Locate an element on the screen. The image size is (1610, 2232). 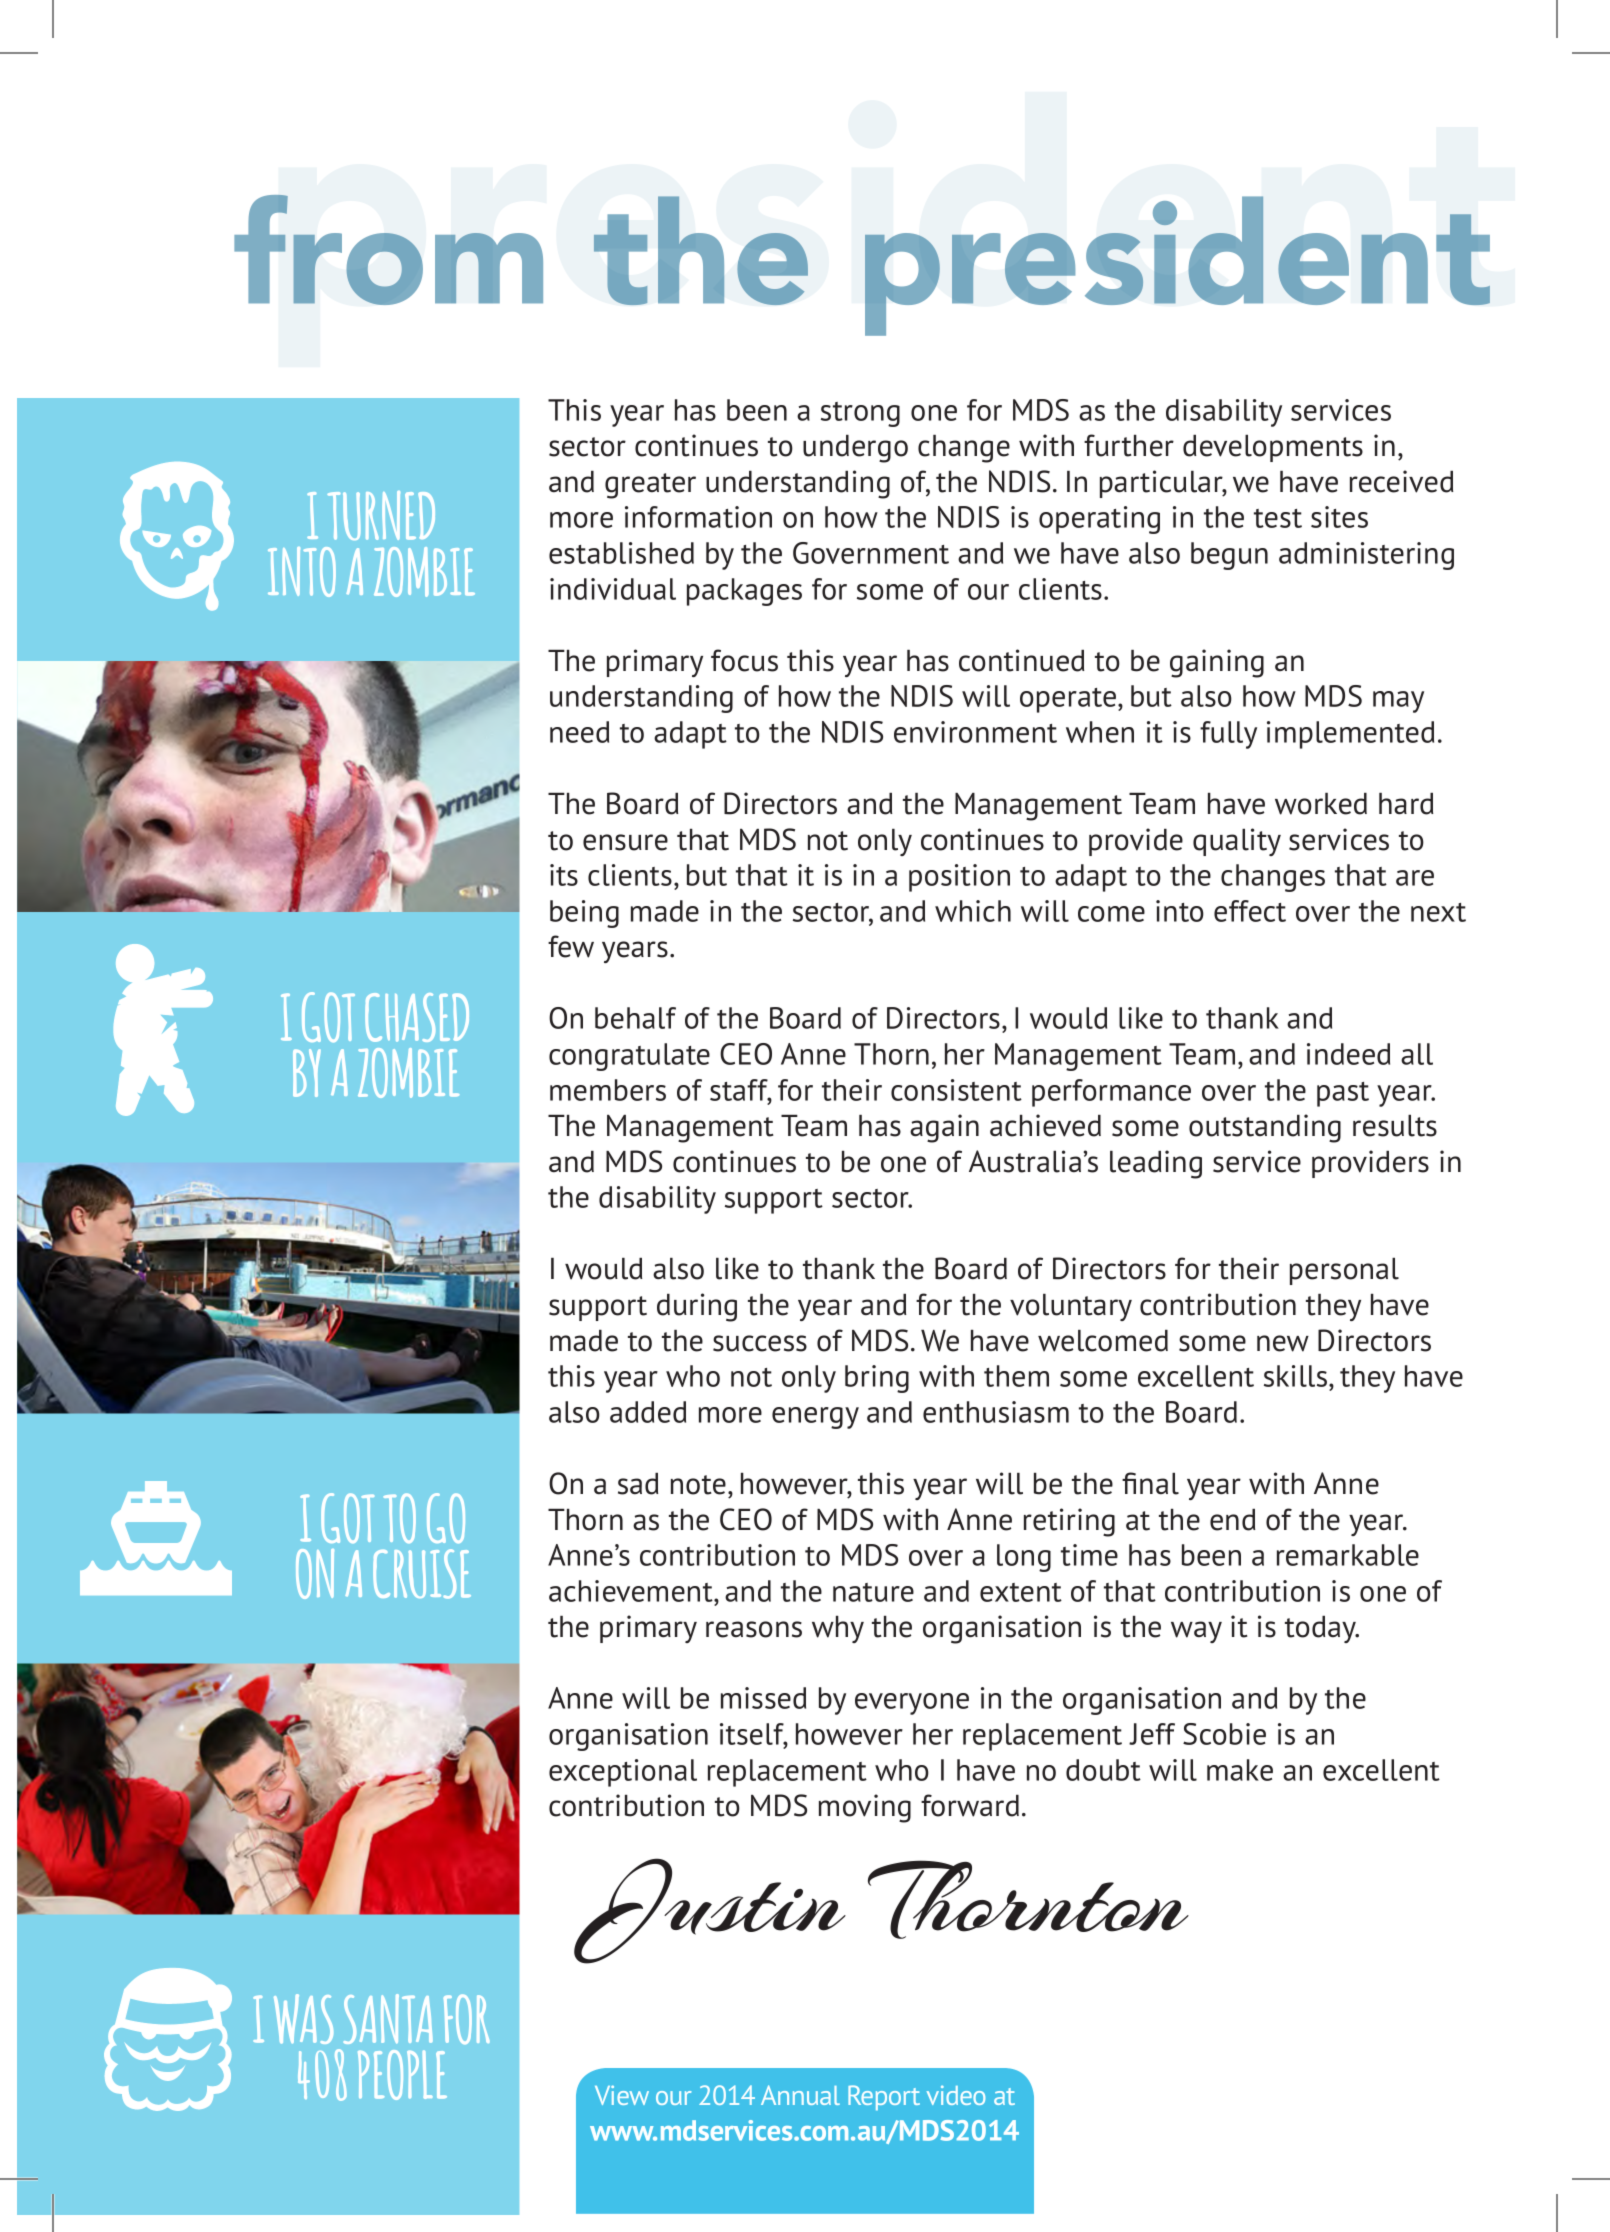
being is located at coordinates (584, 914).
